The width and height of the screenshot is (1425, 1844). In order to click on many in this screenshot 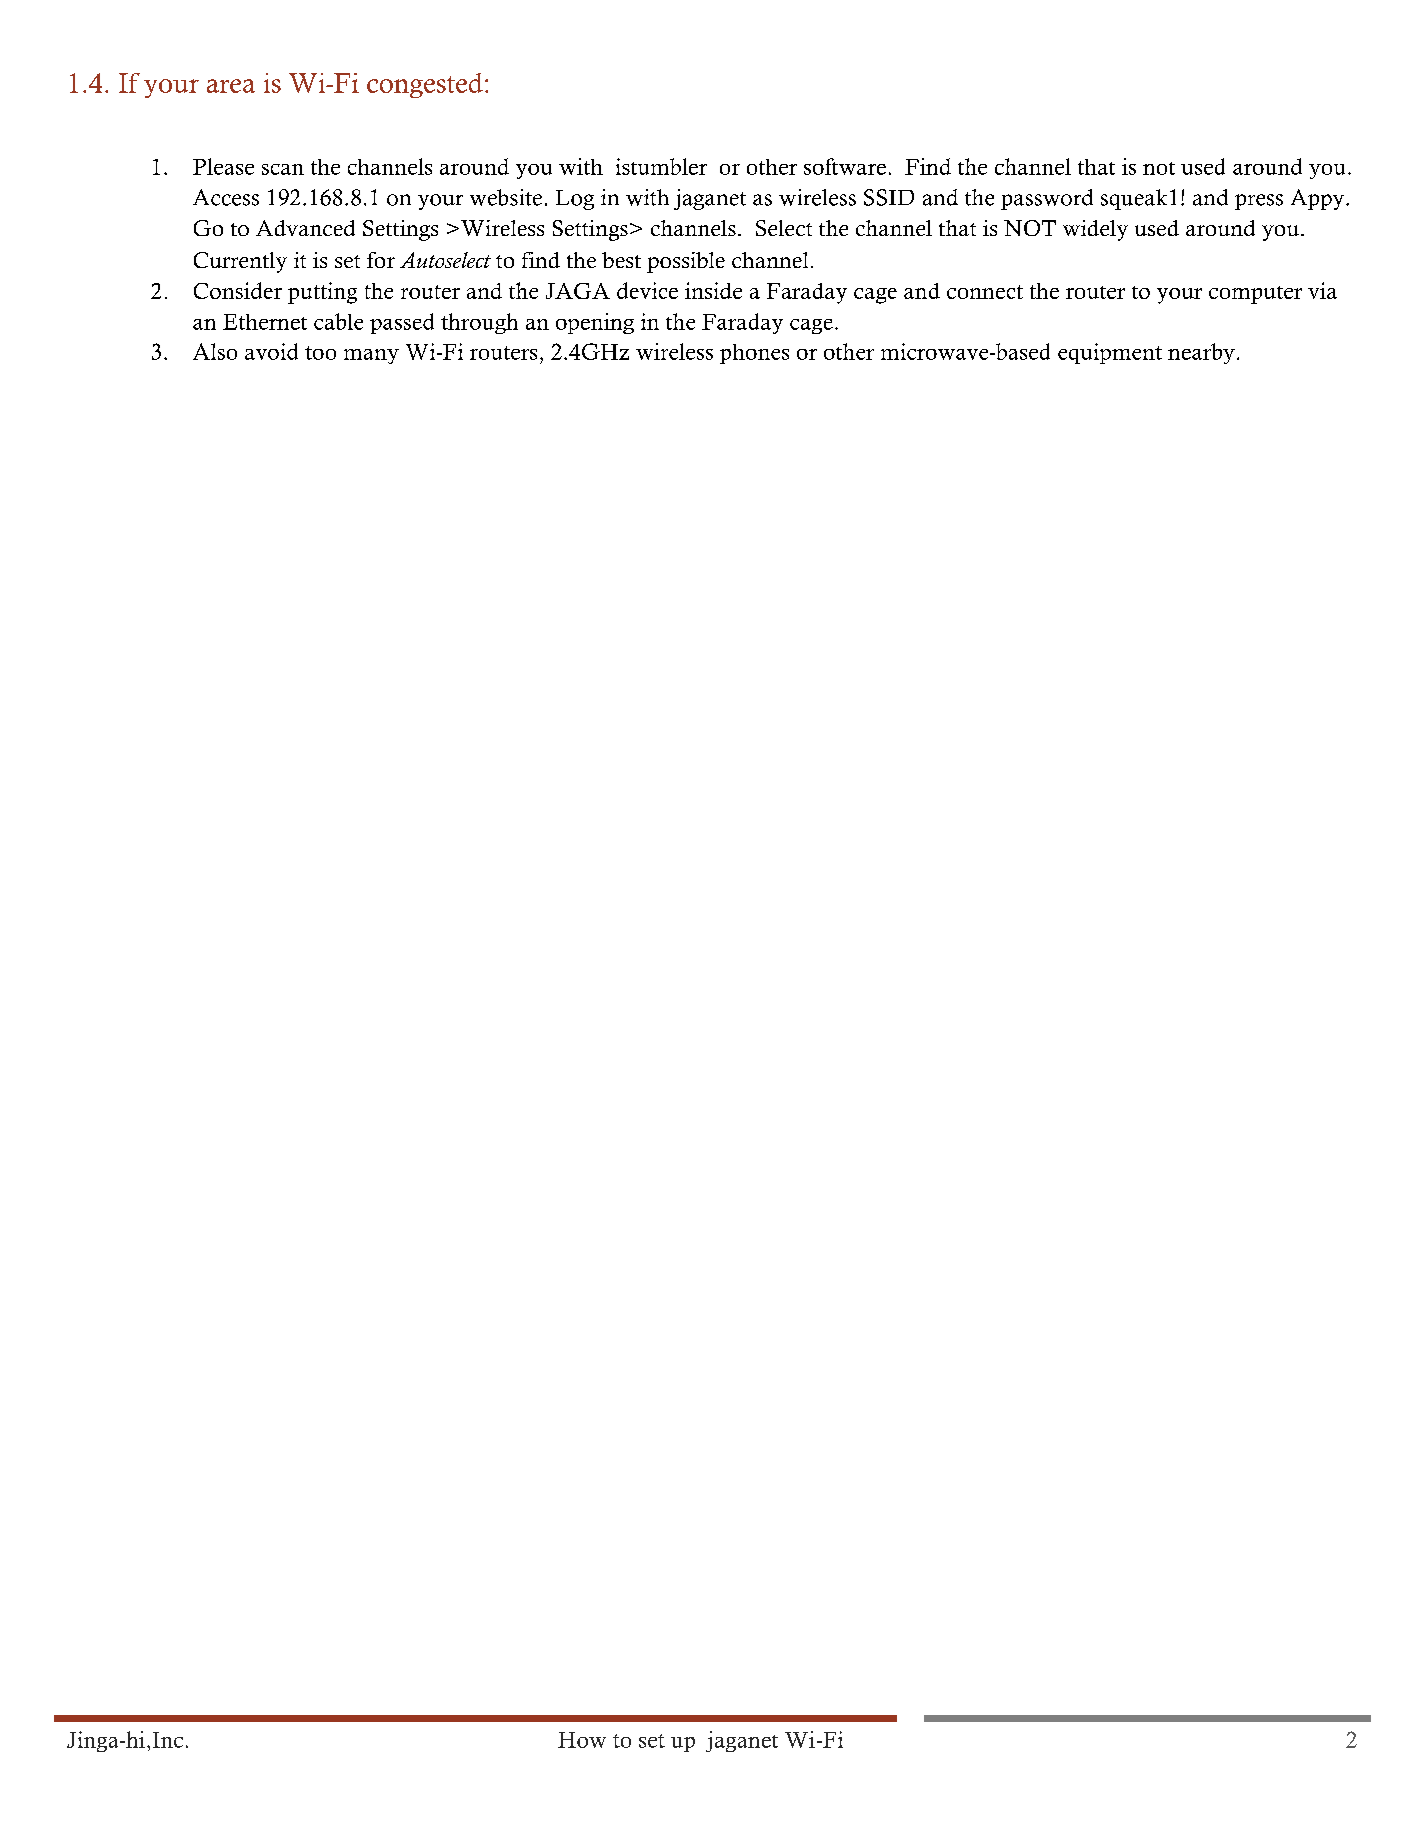, I will do `click(371, 356)`.
